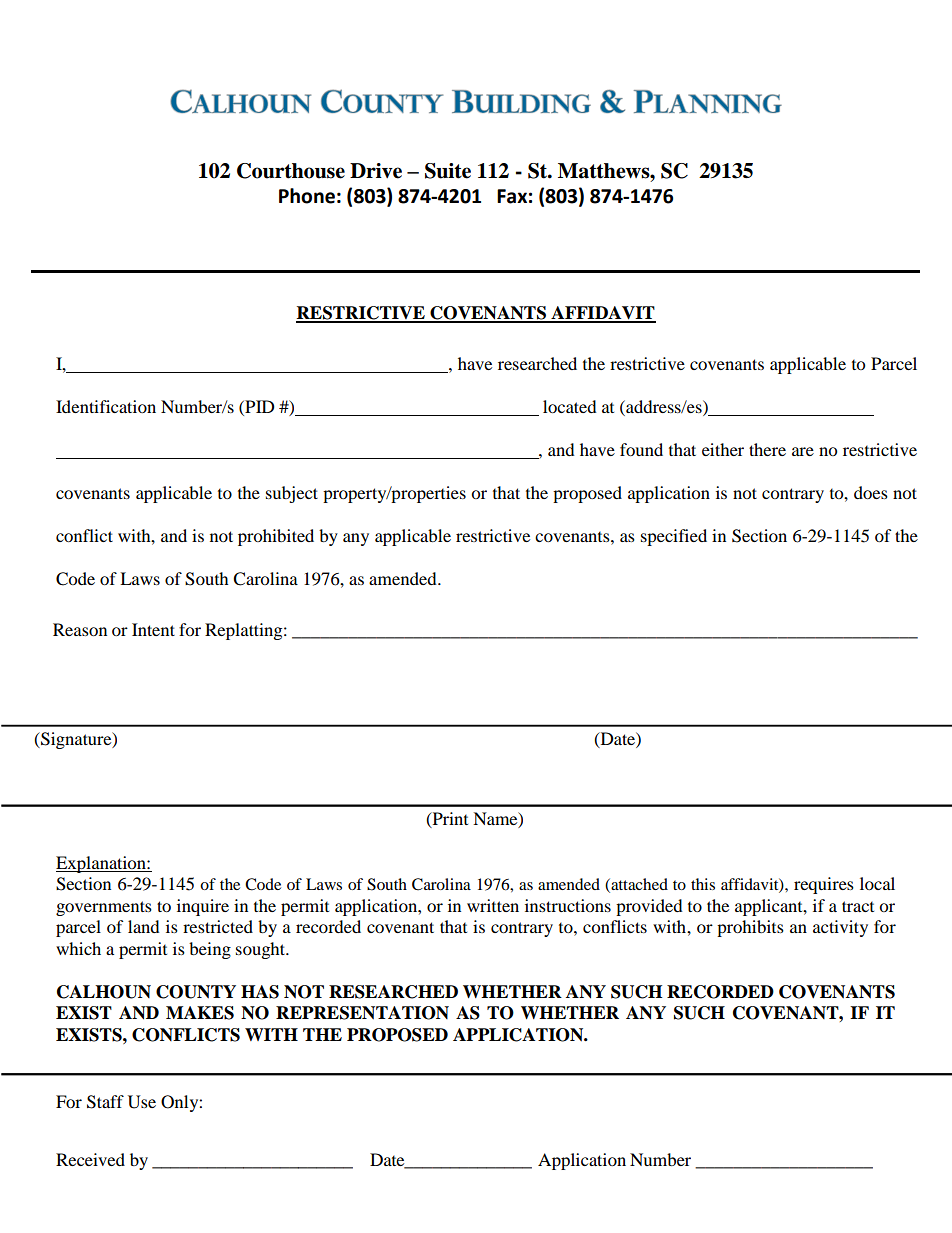 The image size is (952, 1233). Describe the element at coordinates (291, 171) in the image. I see `Courthouse` at that location.
